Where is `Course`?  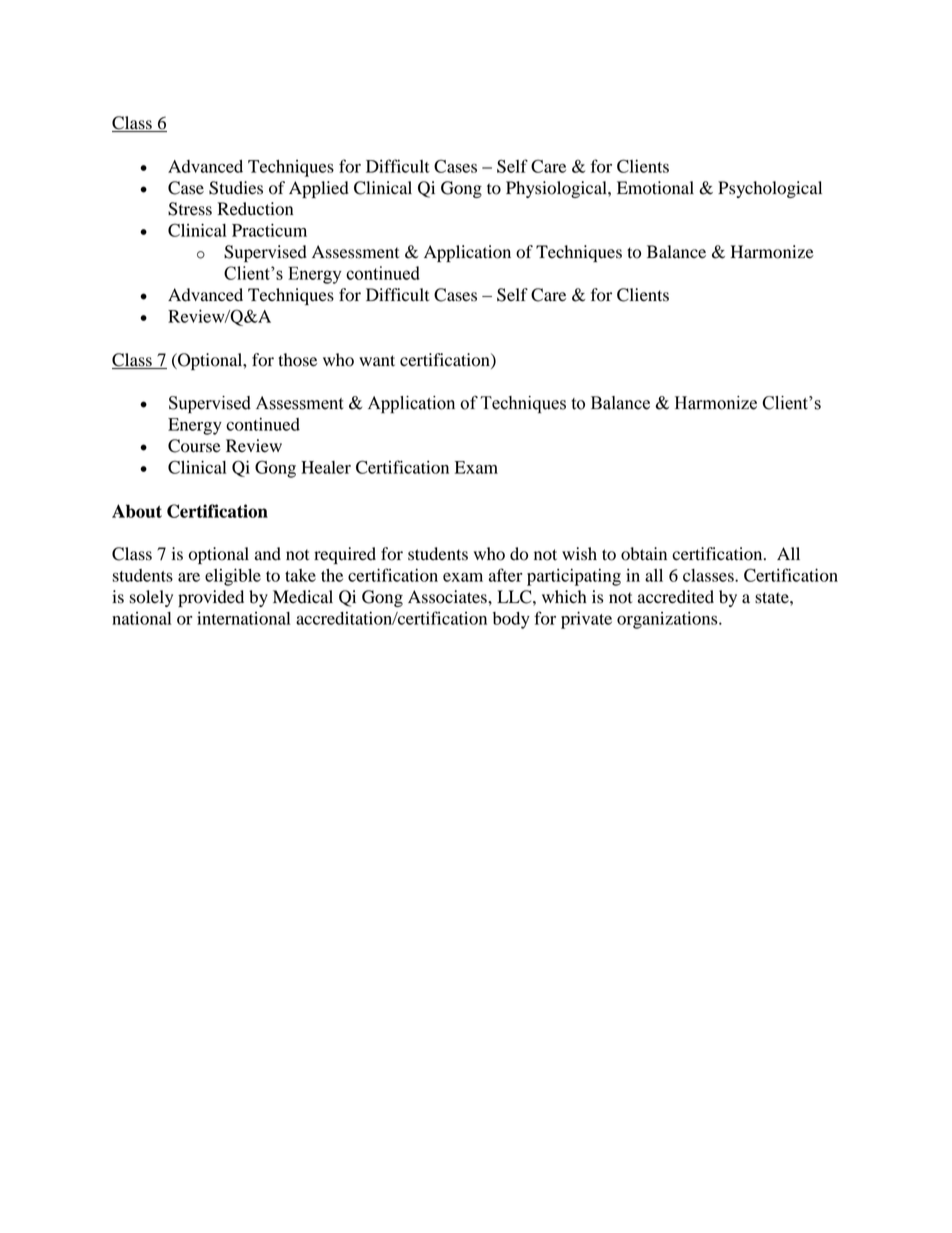 Course is located at coordinates (194, 446).
